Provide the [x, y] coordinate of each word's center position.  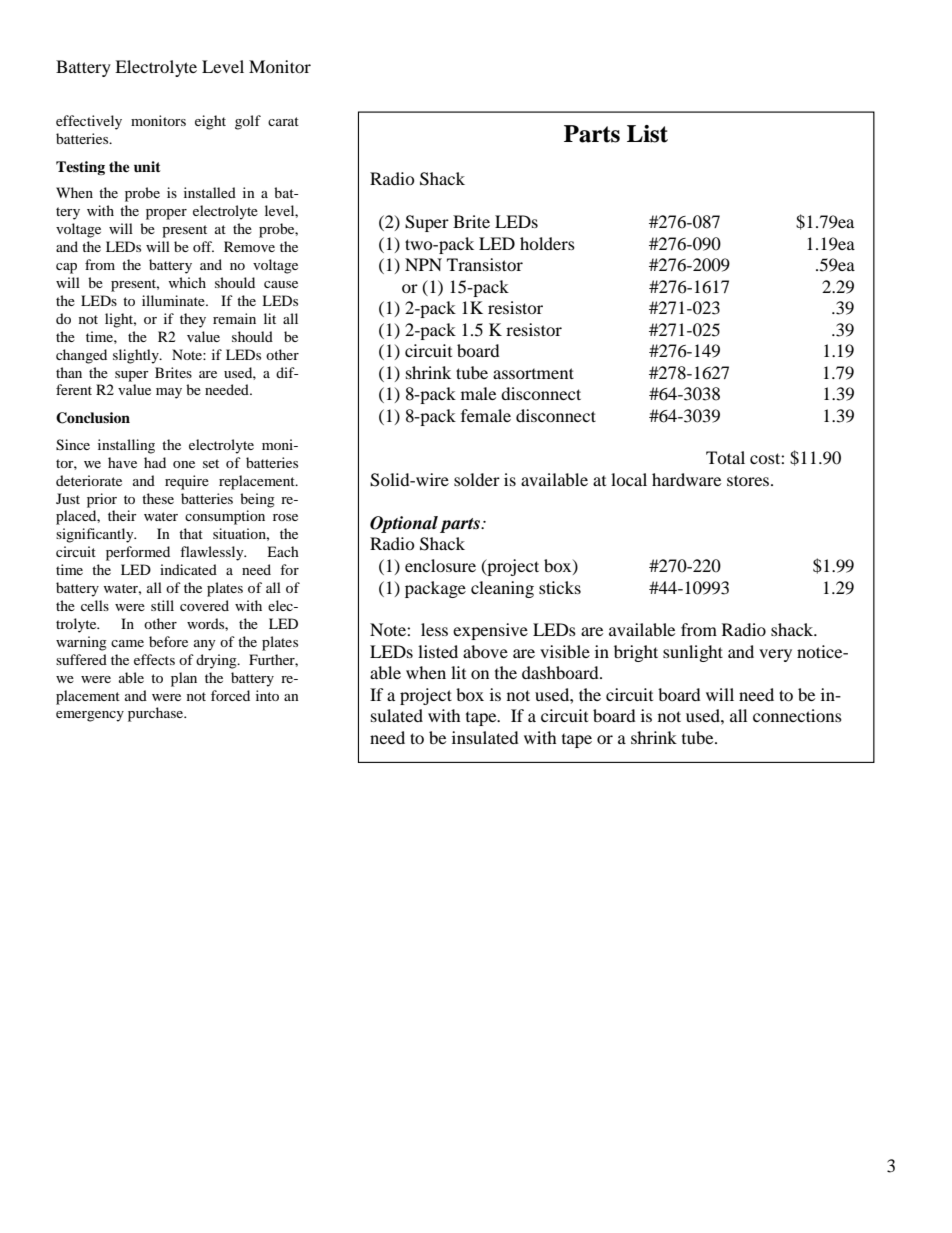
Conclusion [93, 418]
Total [725, 457]
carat [283, 121]
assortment [533, 373]
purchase [157, 714]
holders [547, 243]
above [485, 651]
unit [147, 166]
